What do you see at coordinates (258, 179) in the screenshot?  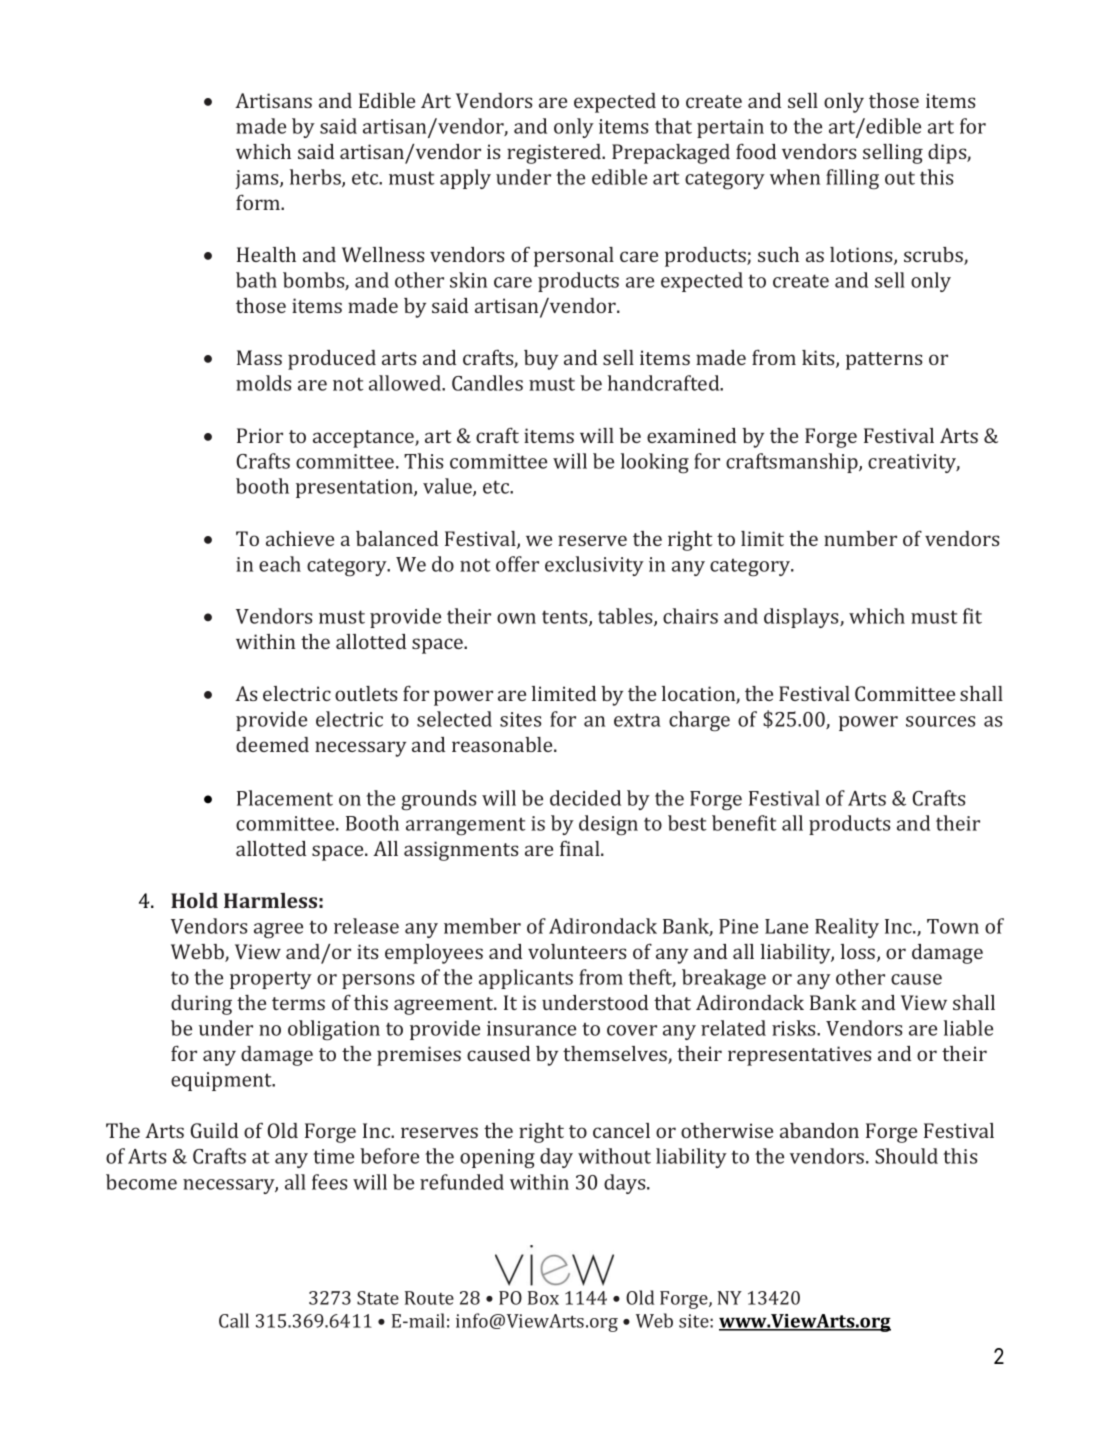 I see `jams` at bounding box center [258, 179].
